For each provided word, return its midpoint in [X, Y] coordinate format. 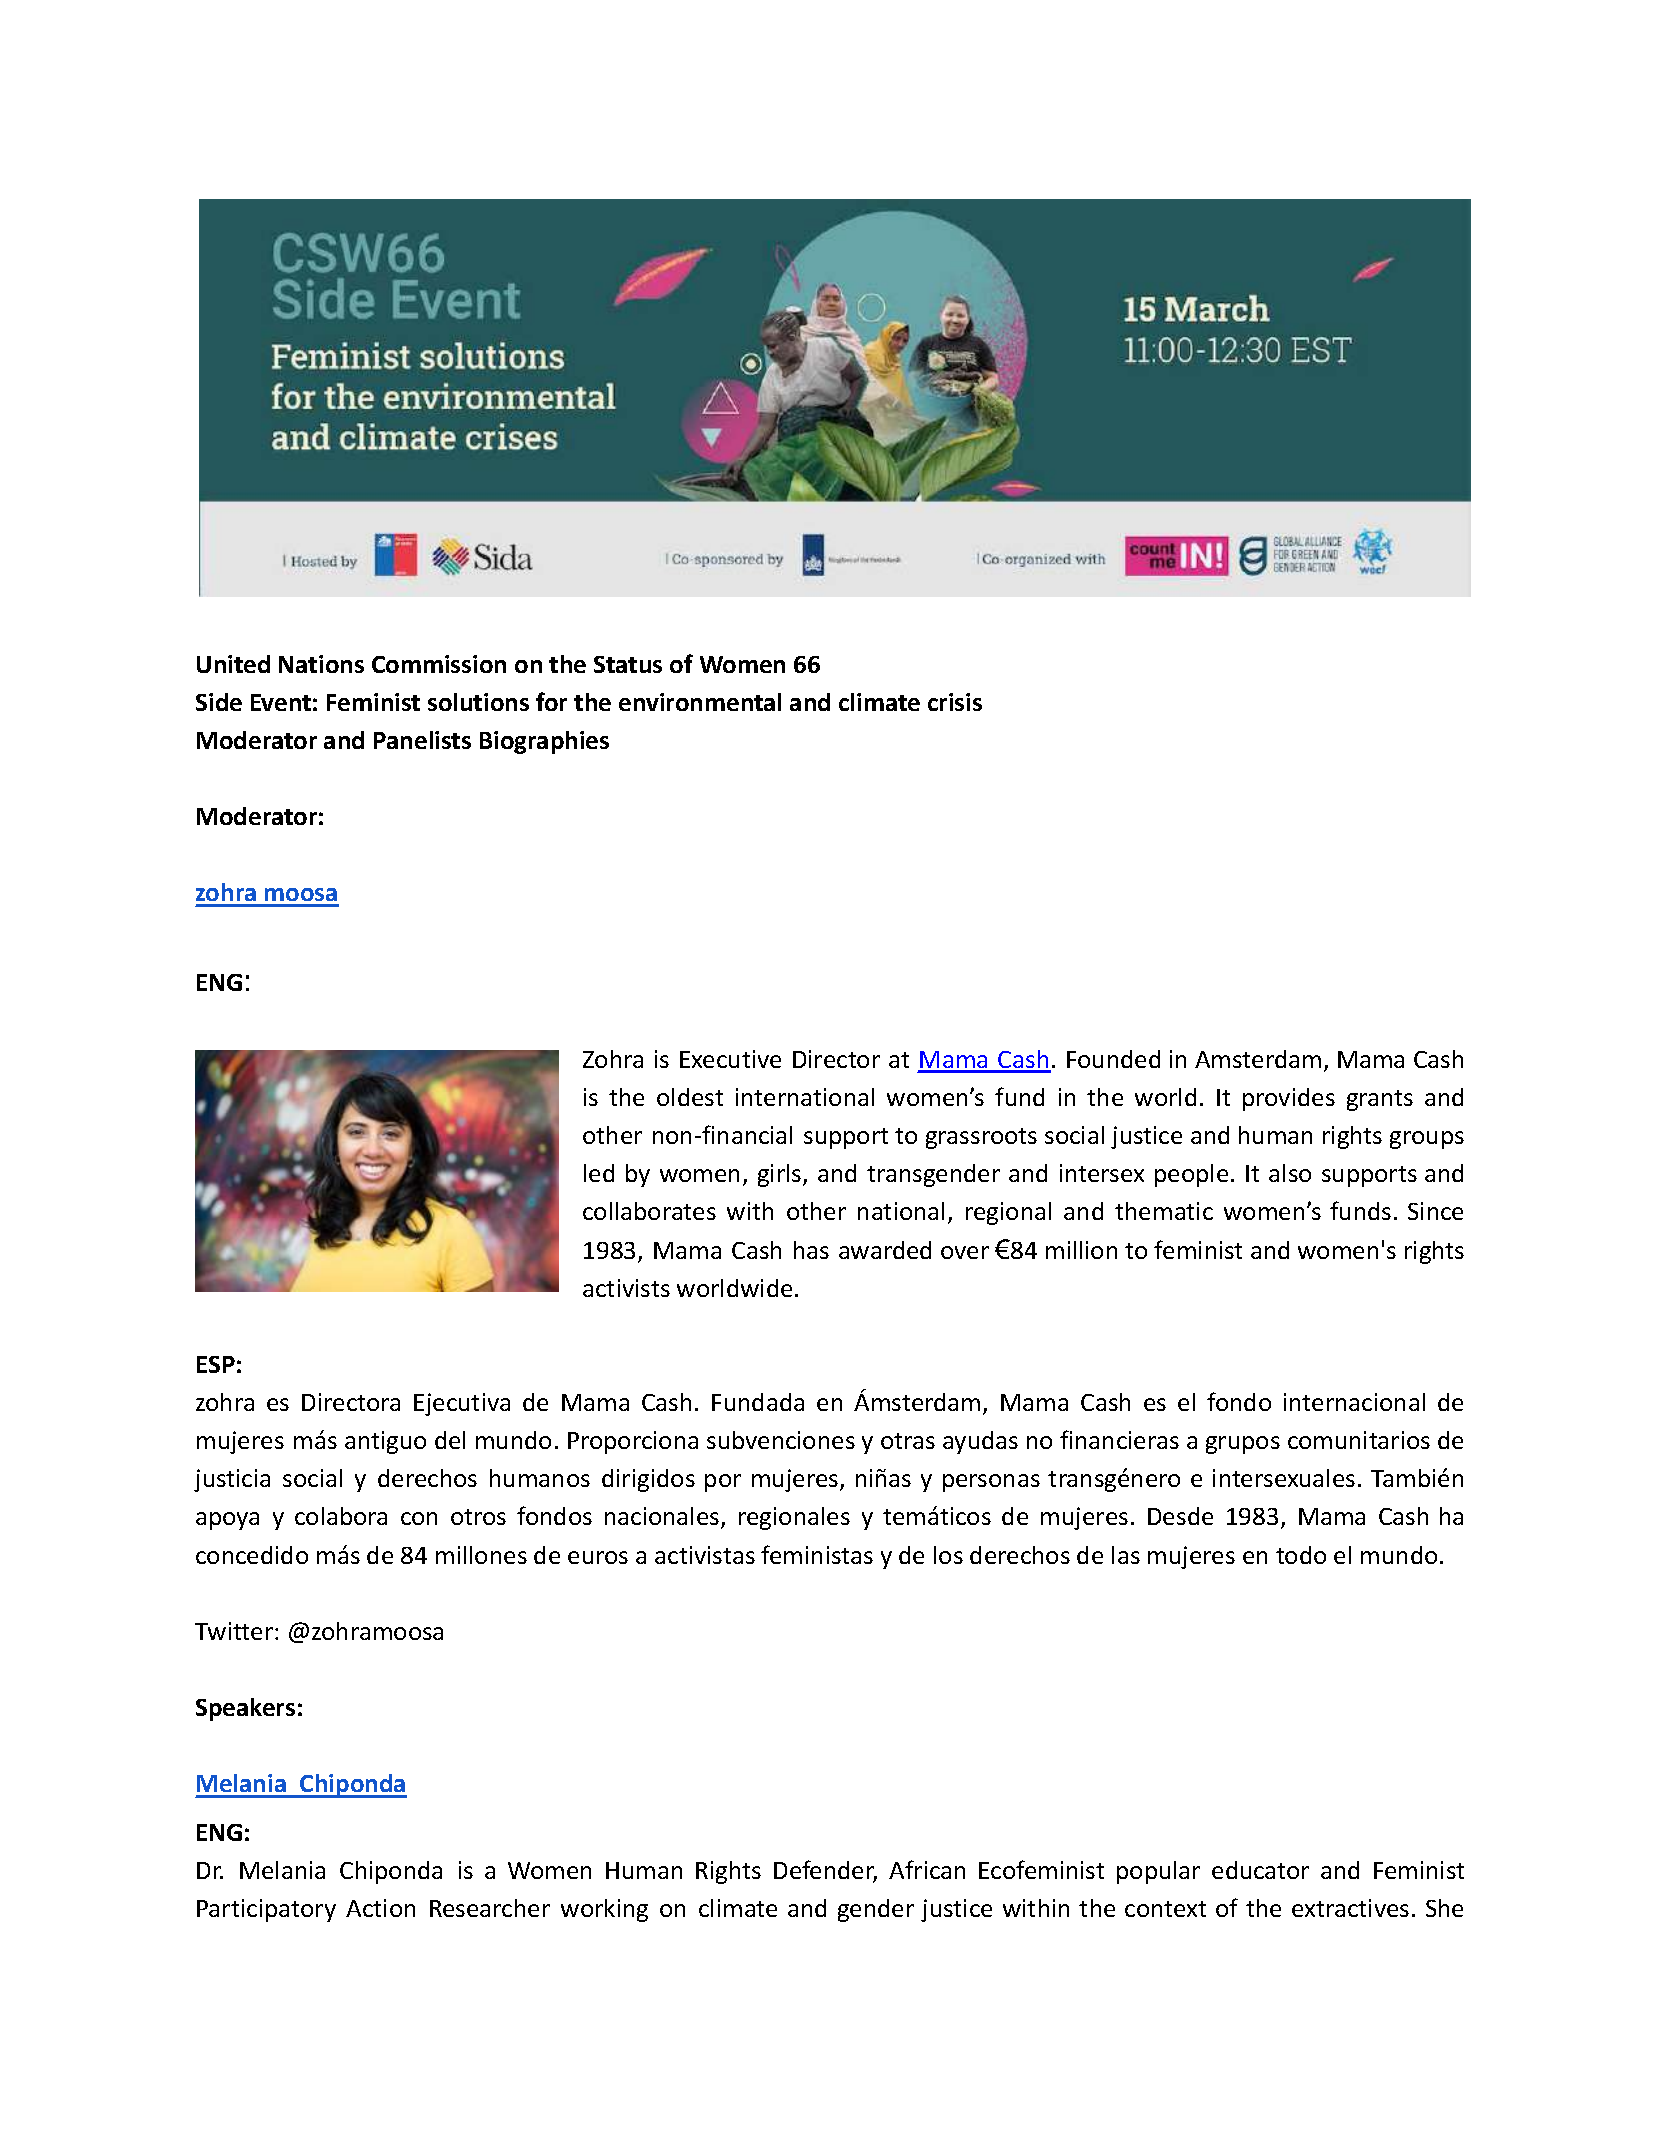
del [450, 1440]
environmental [700, 702]
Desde [1180, 1516]
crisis [955, 702]
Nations [321, 664]
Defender [825, 1871]
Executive [730, 1059]
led [599, 1173]
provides [1289, 1099]
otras [908, 1441]
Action [380, 1908]
